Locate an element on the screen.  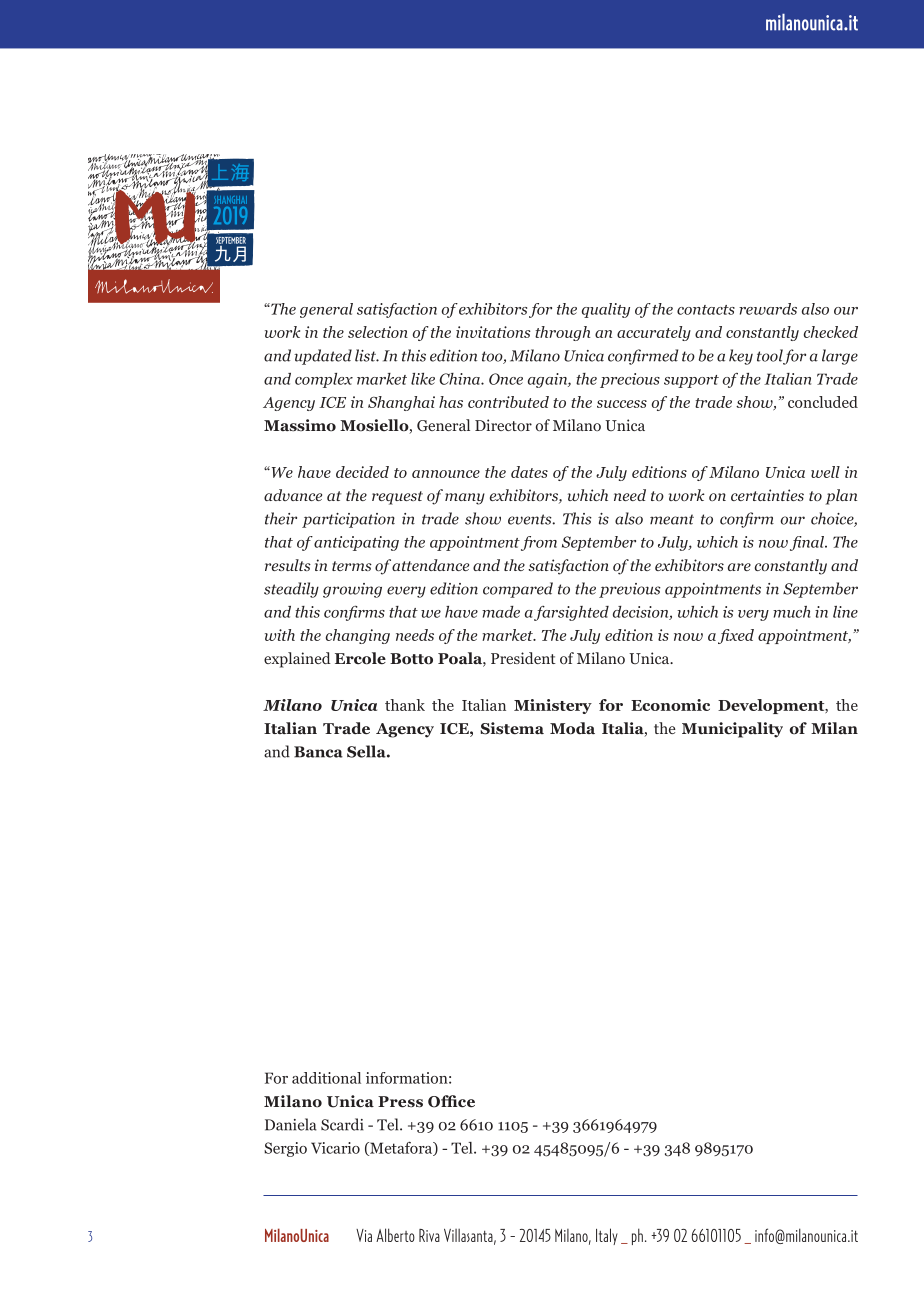
thank is located at coordinates (405, 705).
